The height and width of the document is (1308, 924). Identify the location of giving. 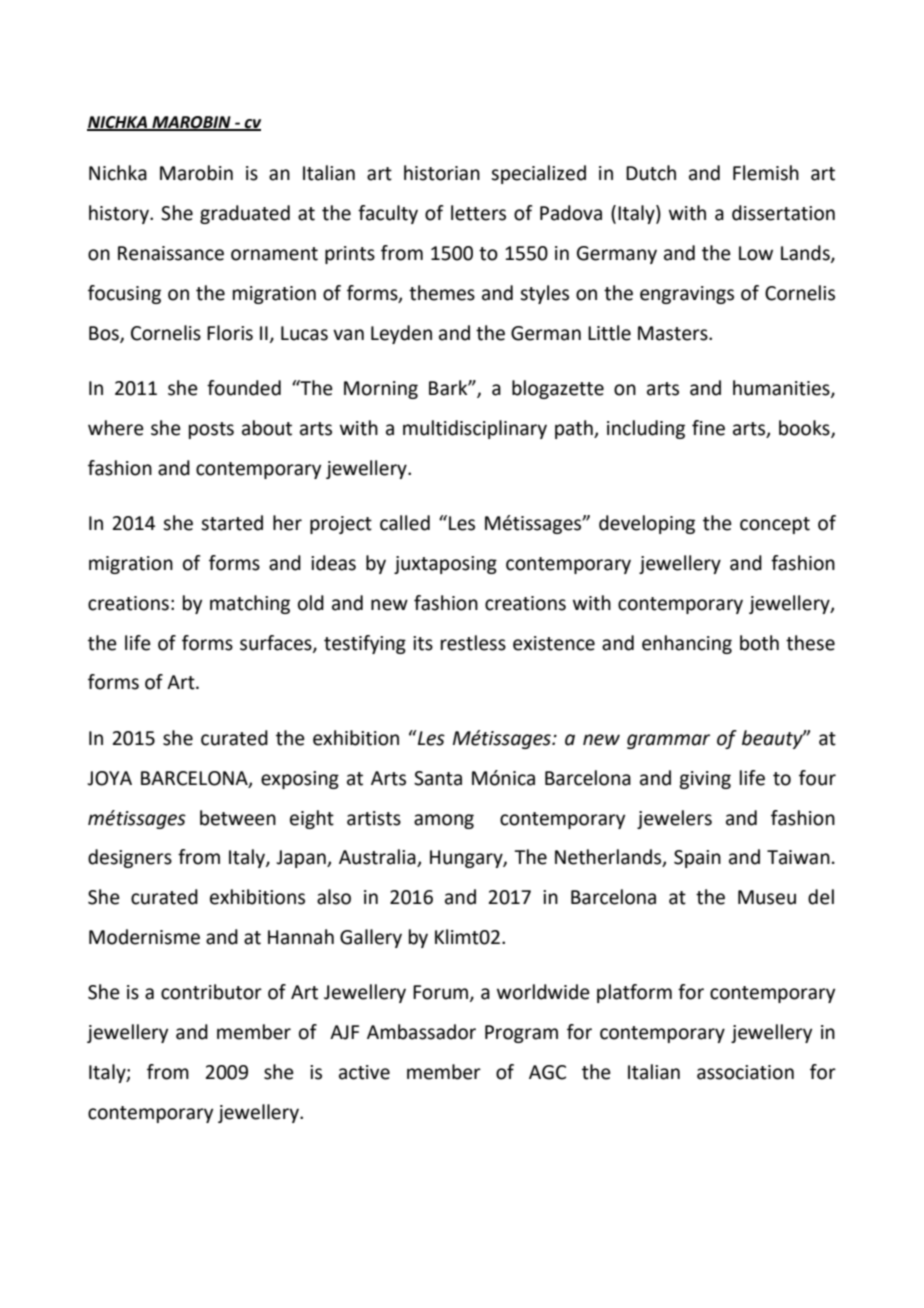
(705, 780).
